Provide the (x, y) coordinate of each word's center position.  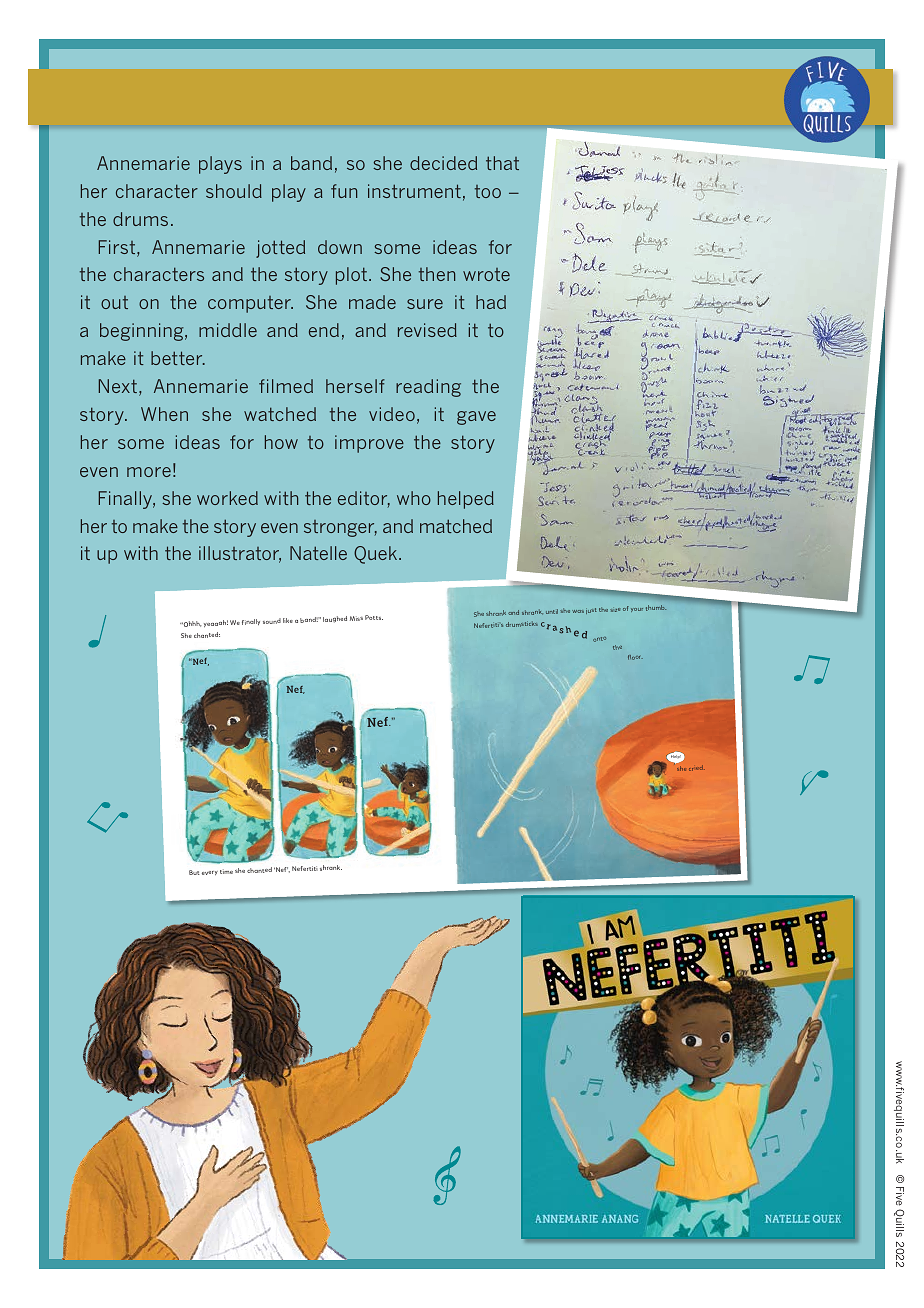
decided (443, 163)
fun (344, 191)
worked (227, 498)
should (234, 191)
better (178, 358)
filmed (286, 386)
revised (427, 330)
